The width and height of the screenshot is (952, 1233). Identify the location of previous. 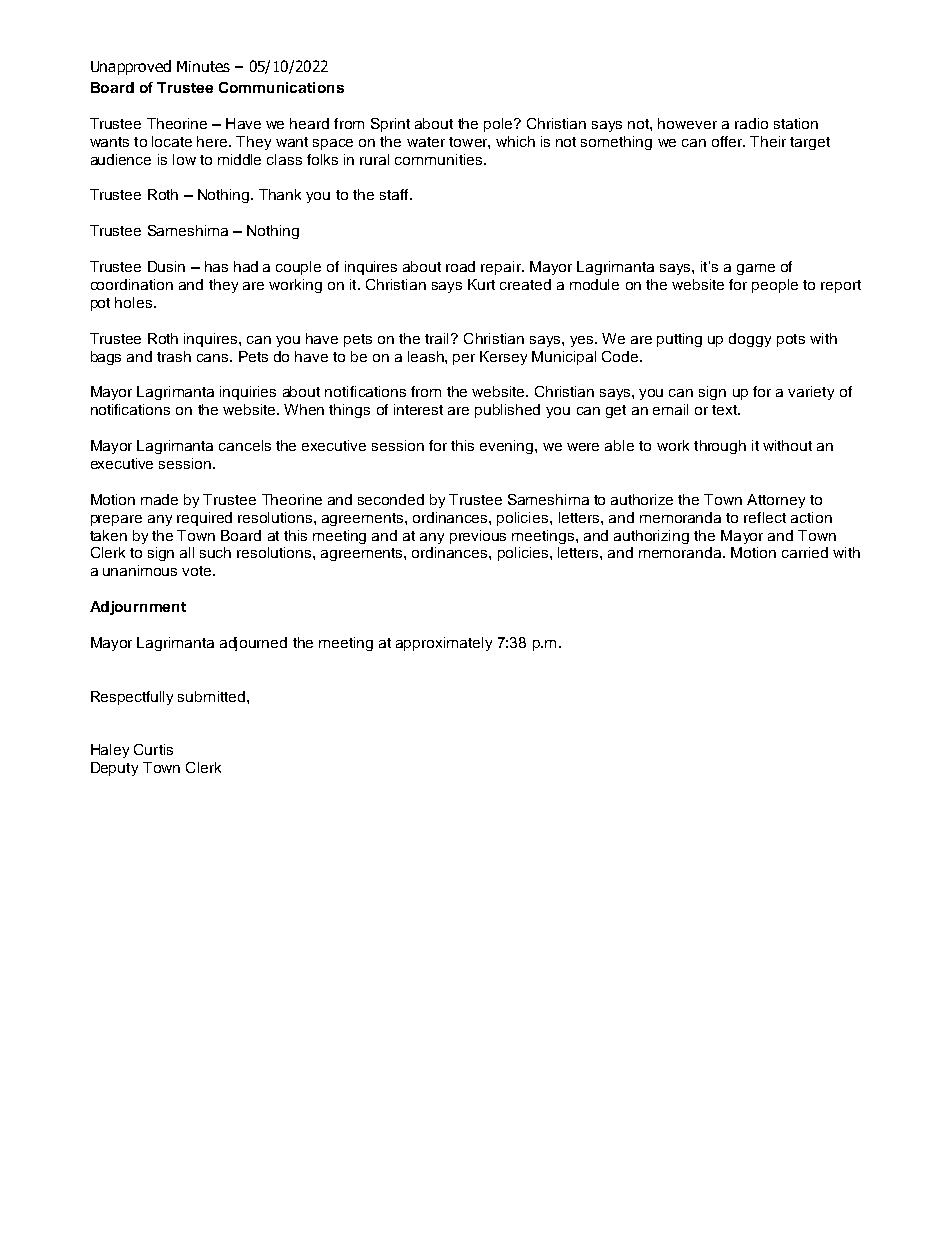
(478, 537).
